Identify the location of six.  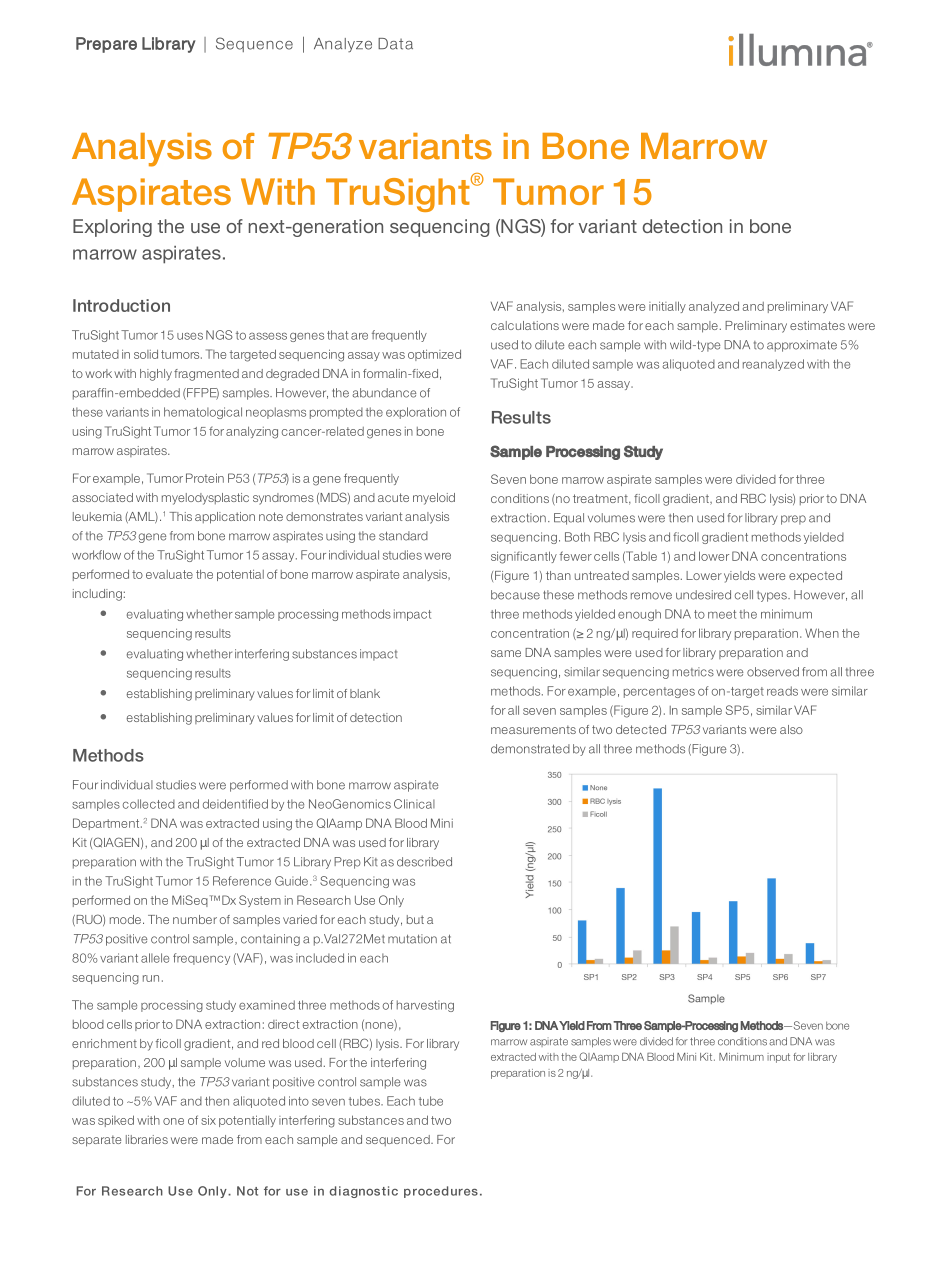
(208, 1120).
